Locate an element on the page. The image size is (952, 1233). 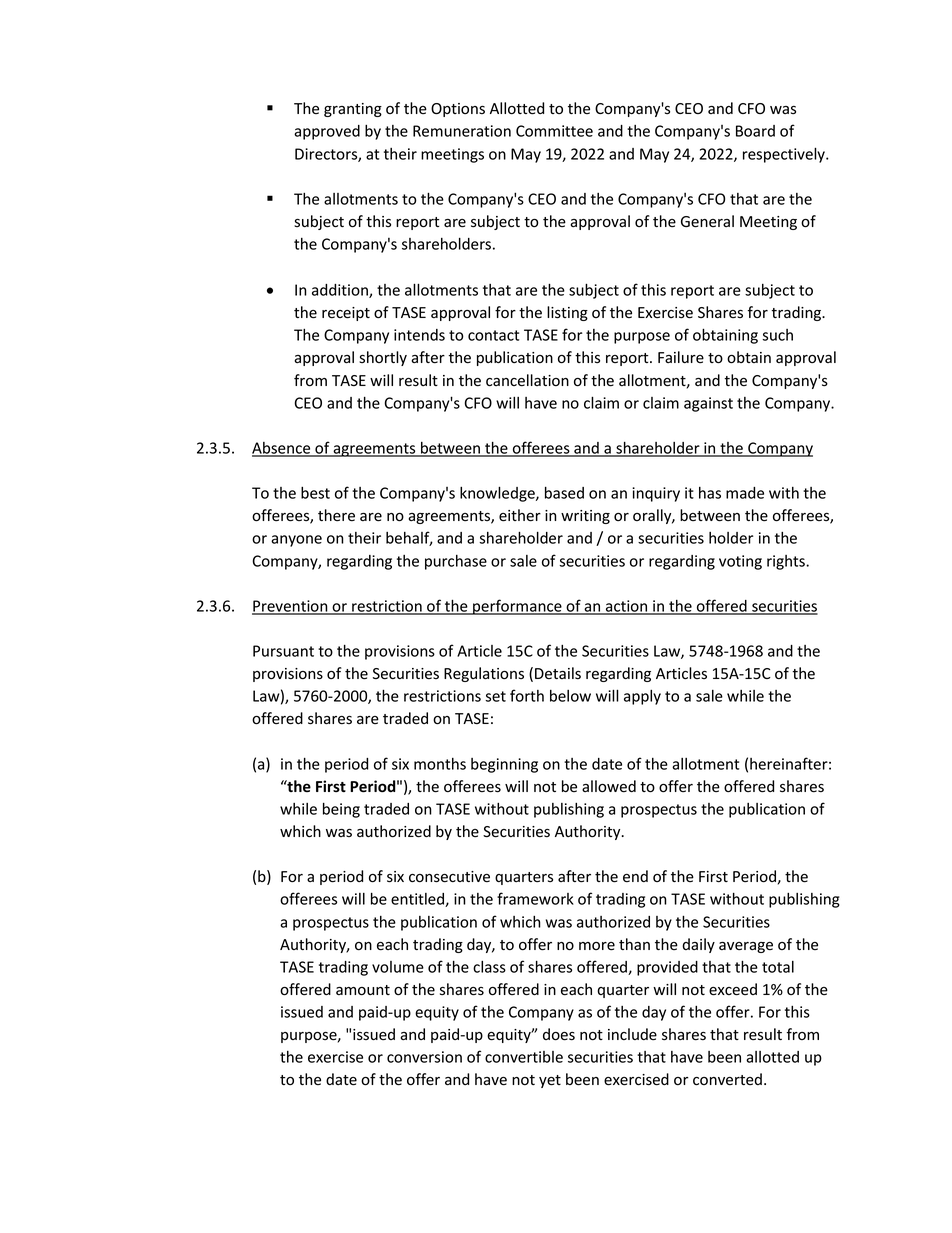
approved is located at coordinates (327, 132).
